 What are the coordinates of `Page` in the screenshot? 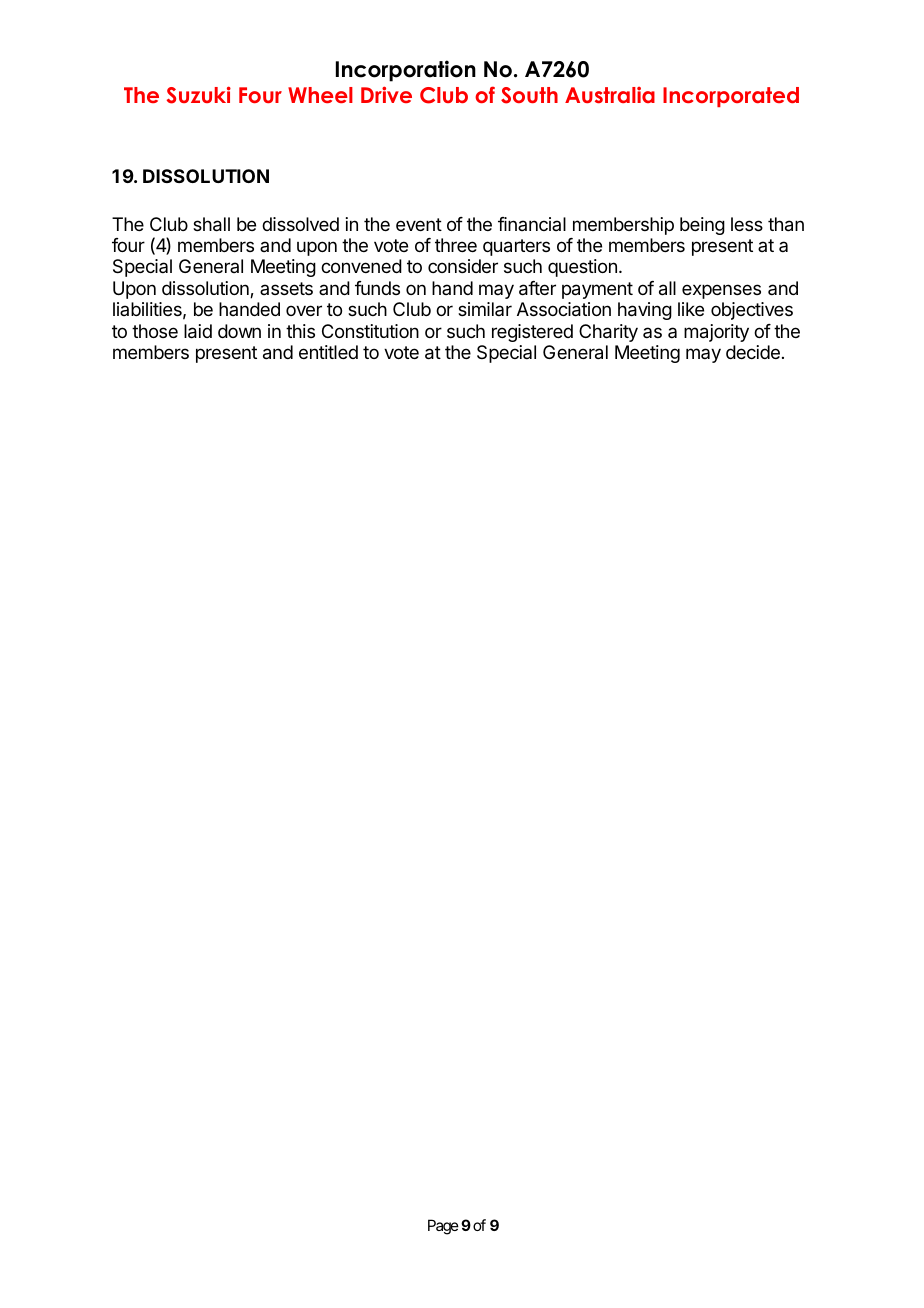 It's located at (443, 1227).
